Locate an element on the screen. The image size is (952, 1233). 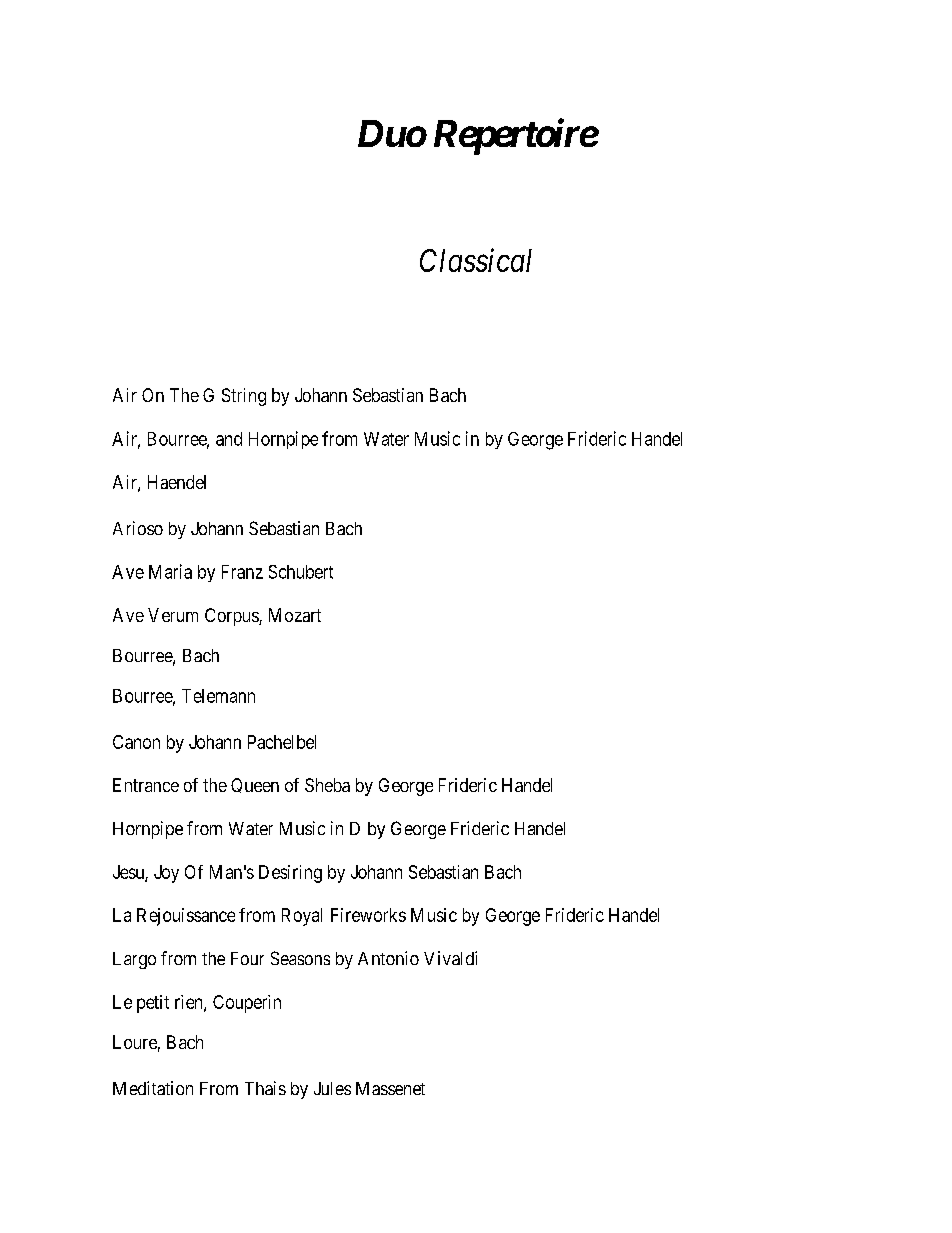
String is located at coordinates (244, 397).
